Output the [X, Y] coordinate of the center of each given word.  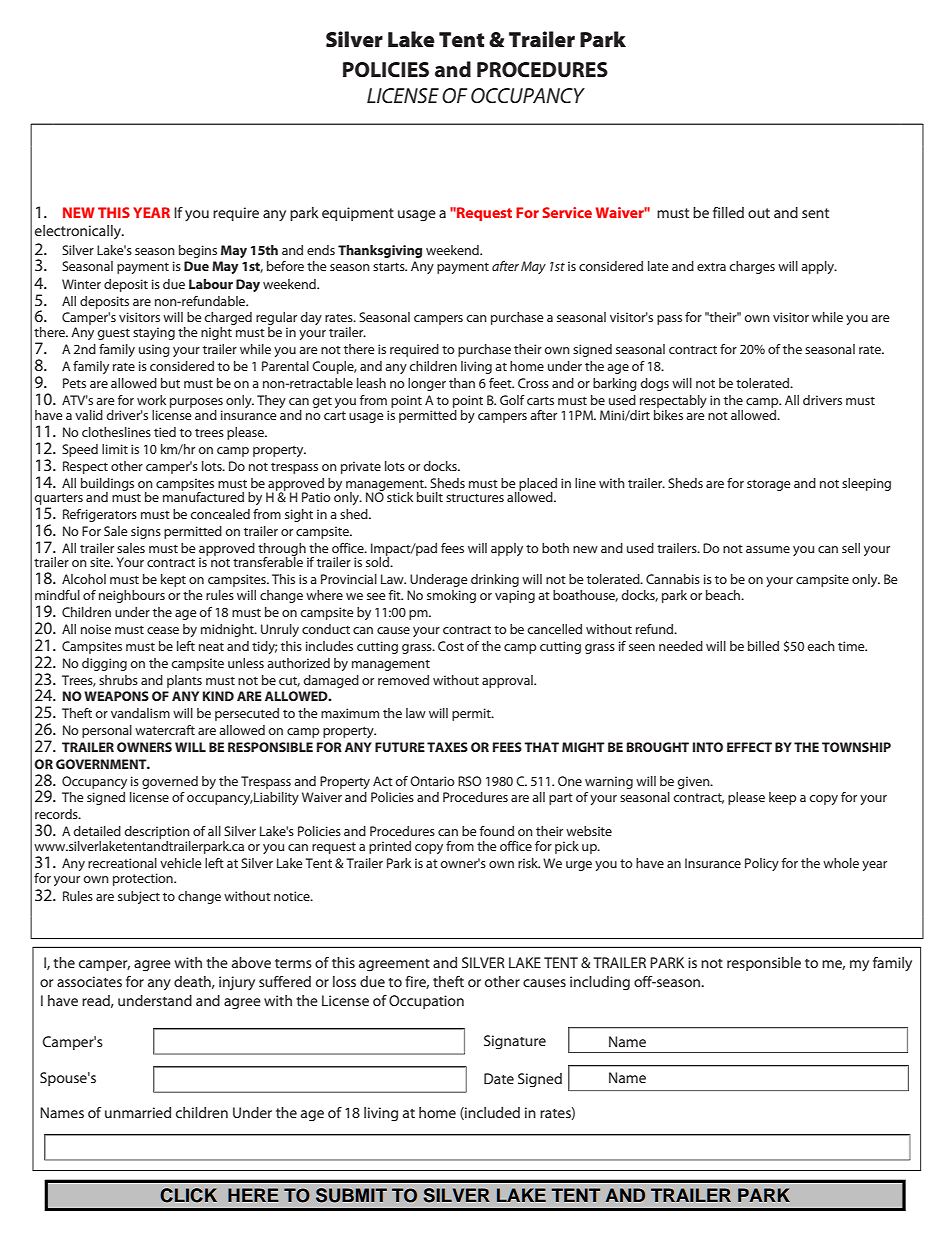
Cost [451, 646]
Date [499, 1078]
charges [752, 267]
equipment [358, 214]
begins [198, 251]
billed [763, 646]
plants [184, 681]
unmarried [138, 1112]
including [600, 983]
